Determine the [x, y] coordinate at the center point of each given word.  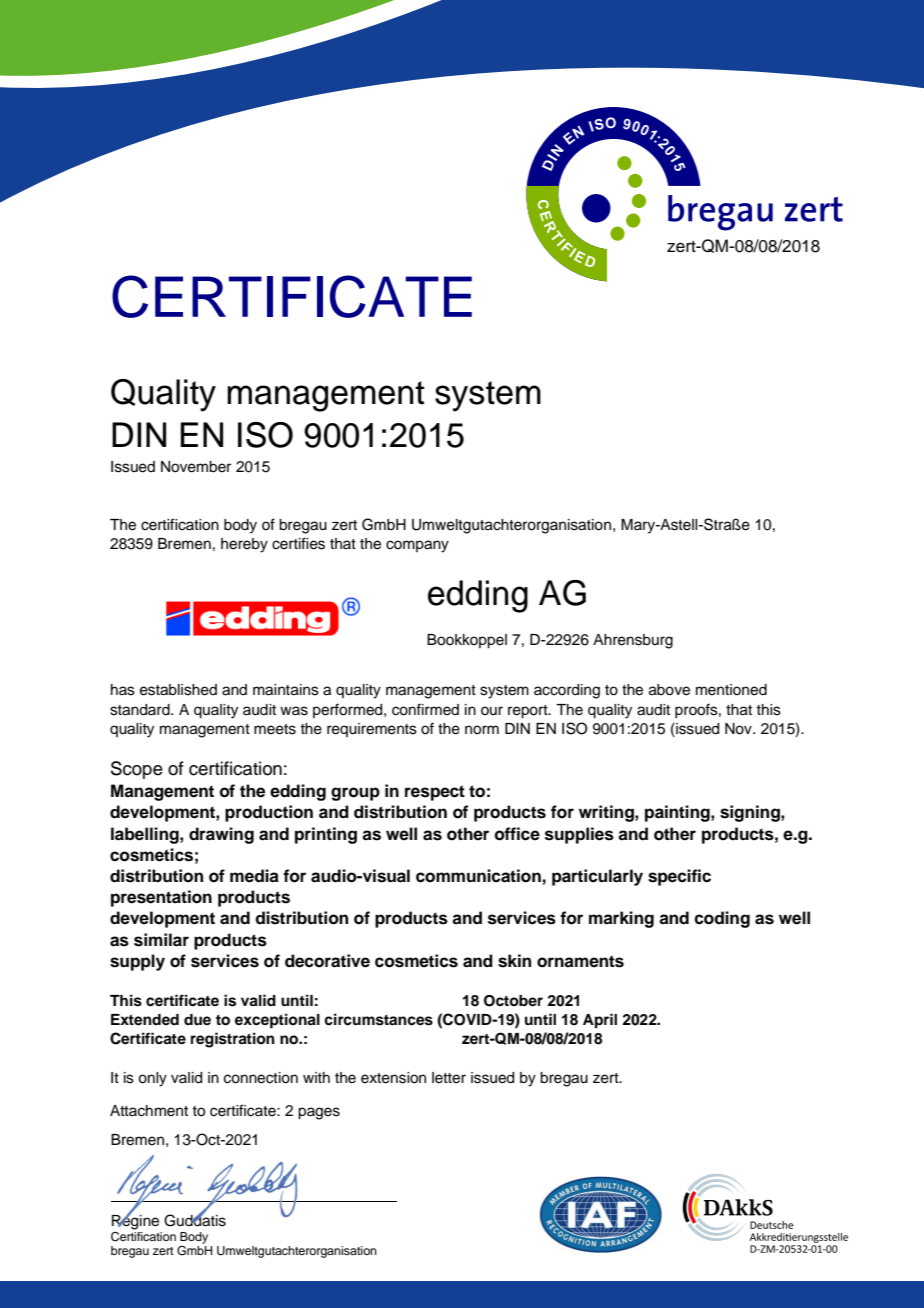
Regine [135, 1221]
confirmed [425, 709]
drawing [221, 835]
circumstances [378, 1019]
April [600, 1021]
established [178, 690]
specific [679, 877]
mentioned [731, 690]
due [197, 1019]
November [196, 467]
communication [478, 876]
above [669, 690]
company [417, 546]
